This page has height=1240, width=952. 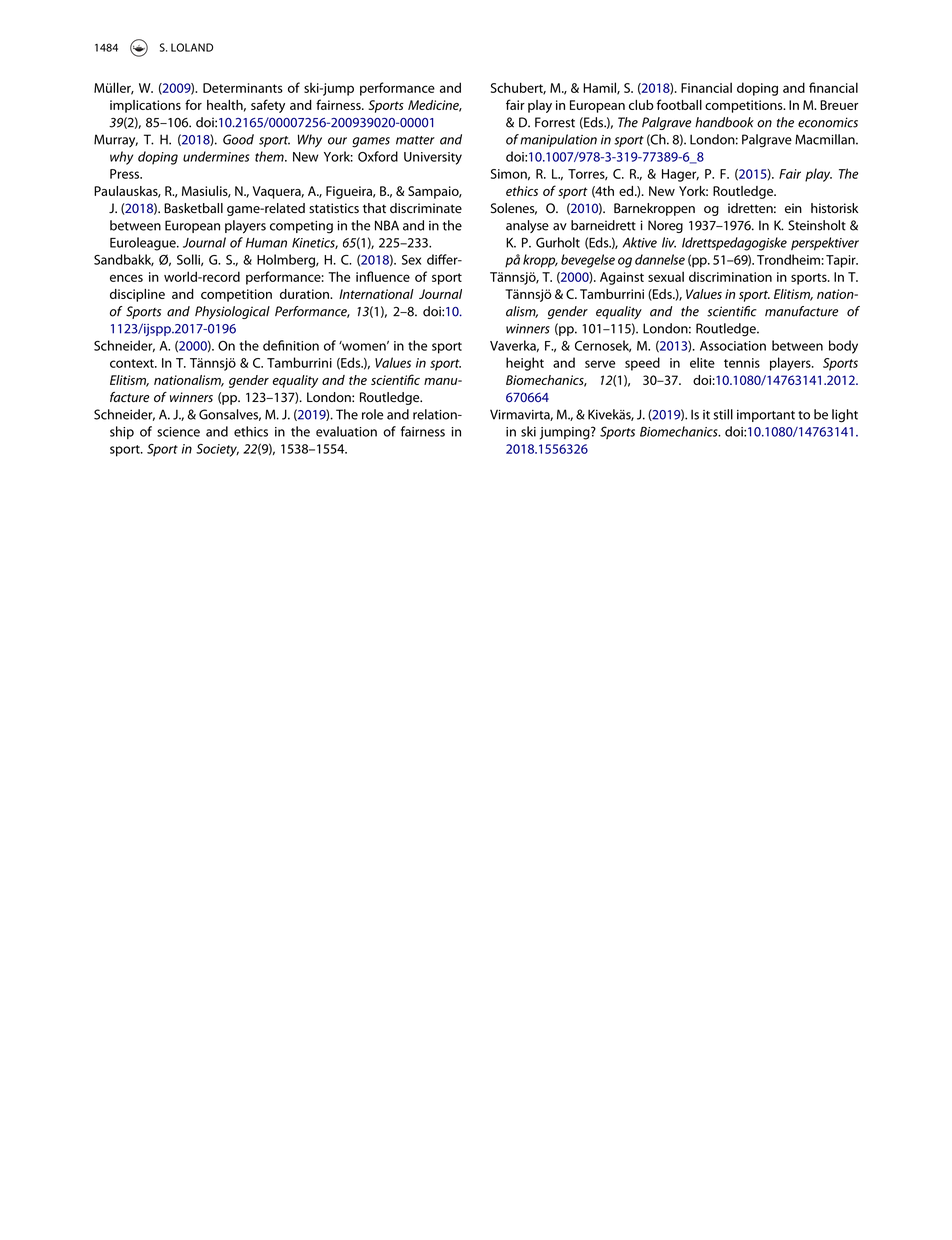 I want to click on science, so click(x=178, y=432).
